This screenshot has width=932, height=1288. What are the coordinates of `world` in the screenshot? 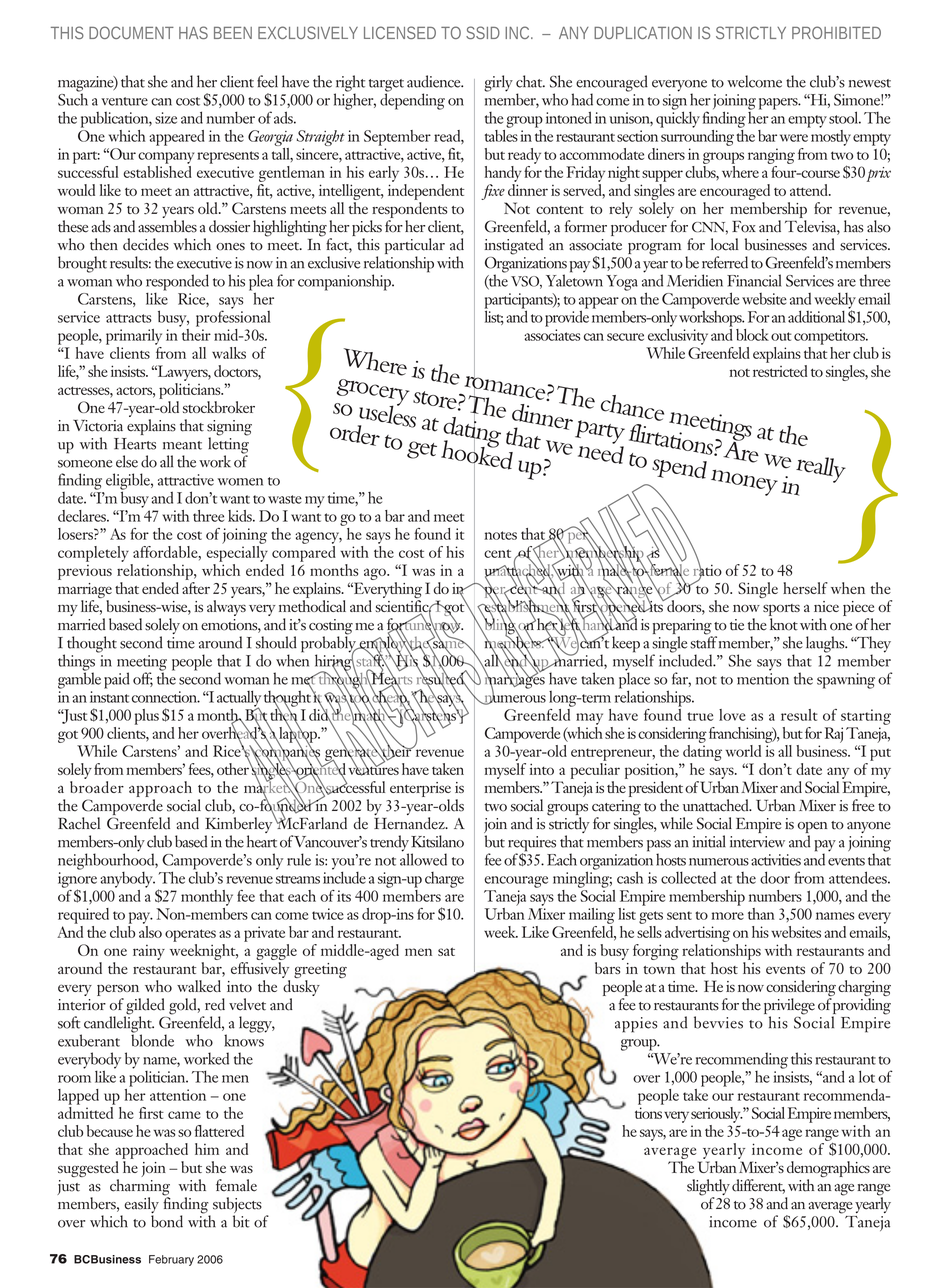 It's located at (743, 751).
